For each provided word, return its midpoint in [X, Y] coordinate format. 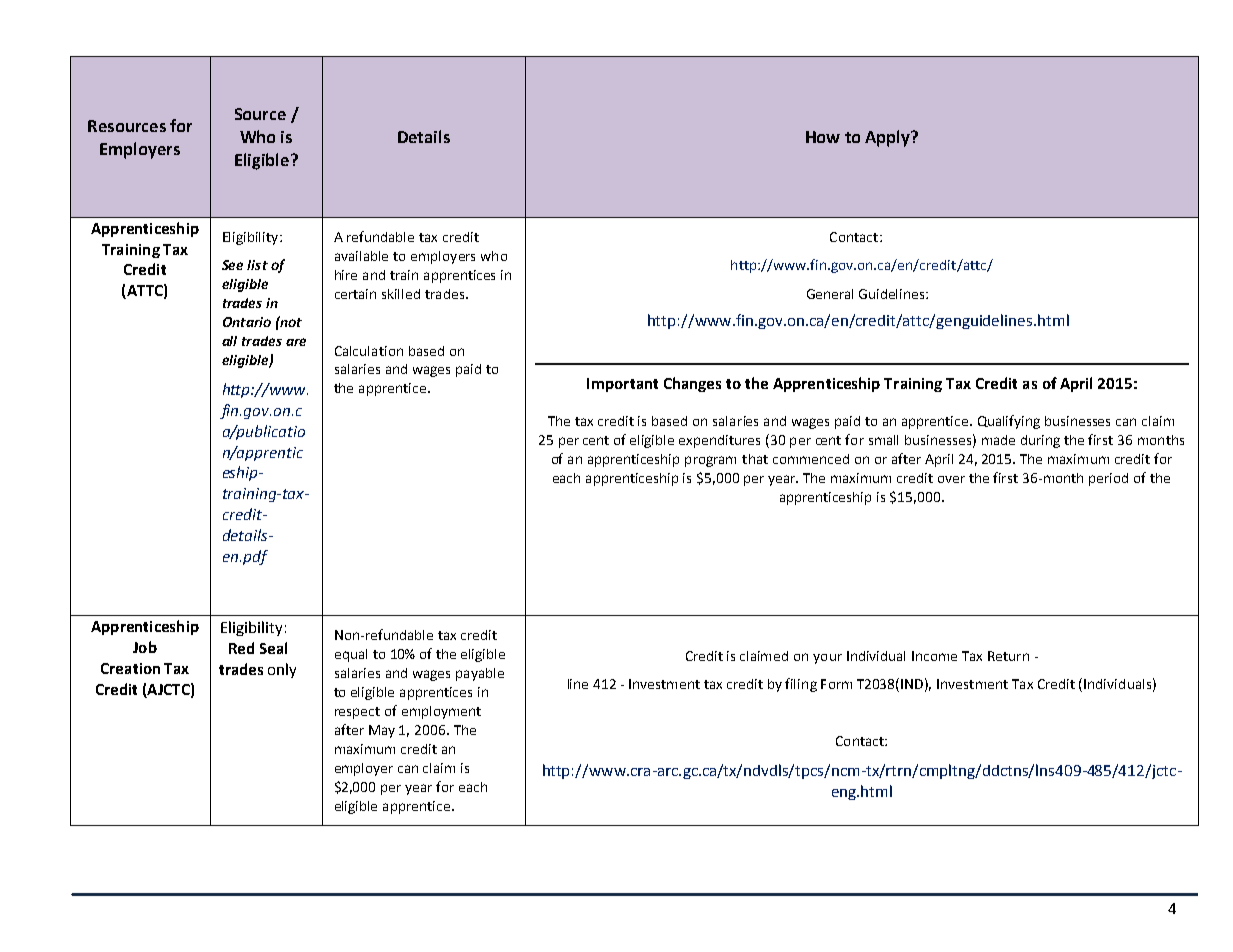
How [823, 137]
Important [622, 385]
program [710, 461]
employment [441, 712]
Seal [273, 648]
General [830, 294]
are [296, 342]
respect [357, 713]
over [951, 479]
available [361, 256]
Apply [889, 138]
